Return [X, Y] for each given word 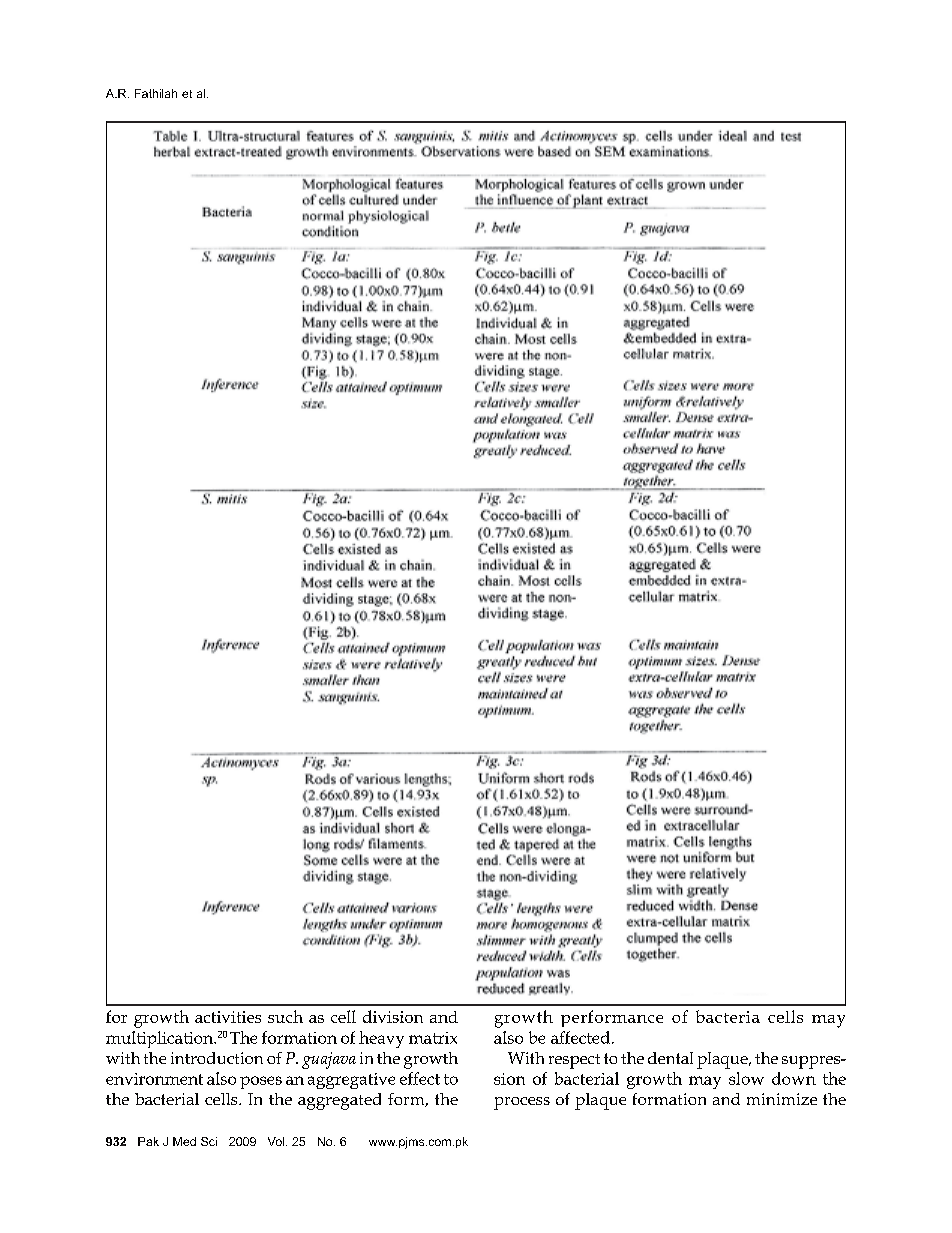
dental [670, 1058]
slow [746, 1078]
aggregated [339, 1101]
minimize [782, 1099]
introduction [217, 1058]
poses [261, 1082]
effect [420, 1078]
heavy [381, 1039]
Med [184, 1141]
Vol [276, 1141]
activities [228, 1017]
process [522, 1103]
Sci [209, 1141]
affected [580, 1037]
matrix [433, 1038]
